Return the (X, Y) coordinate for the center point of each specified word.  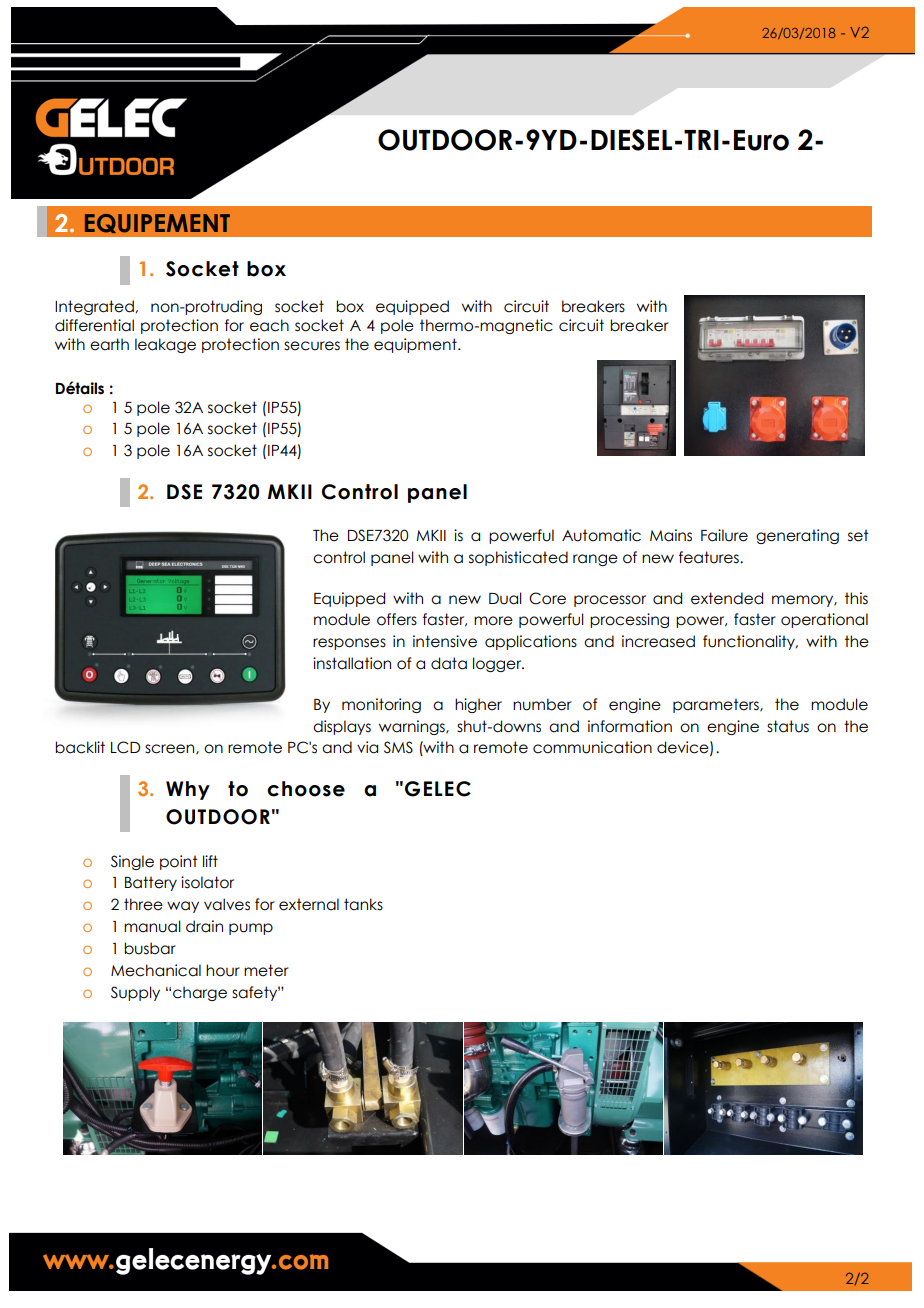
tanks (363, 904)
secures (312, 346)
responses (349, 644)
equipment (416, 345)
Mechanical (156, 970)
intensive (445, 641)
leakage (165, 345)
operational (824, 620)
